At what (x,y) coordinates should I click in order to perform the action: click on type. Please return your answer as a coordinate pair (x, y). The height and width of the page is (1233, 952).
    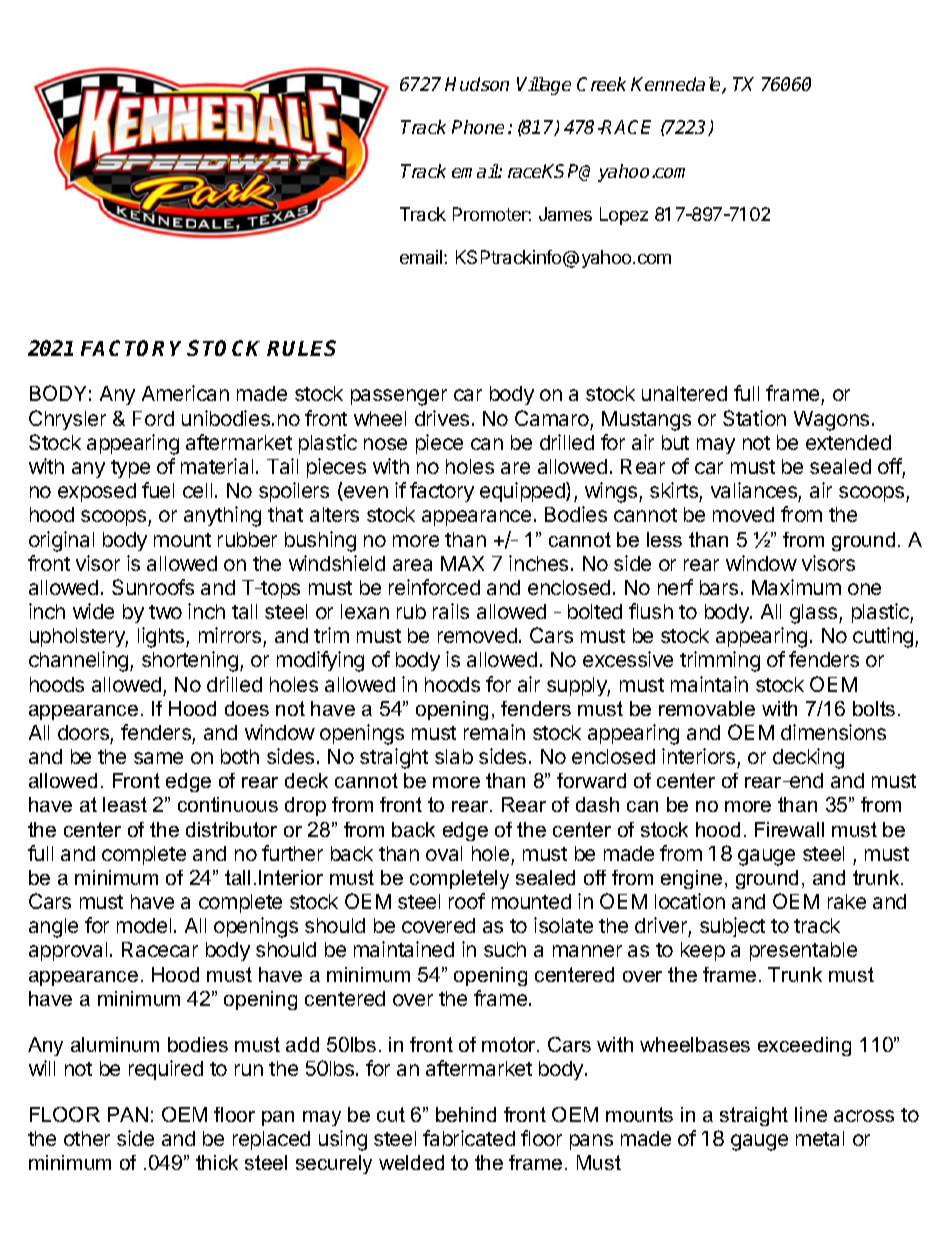
    Looking at the image, I should click on (130, 469).
